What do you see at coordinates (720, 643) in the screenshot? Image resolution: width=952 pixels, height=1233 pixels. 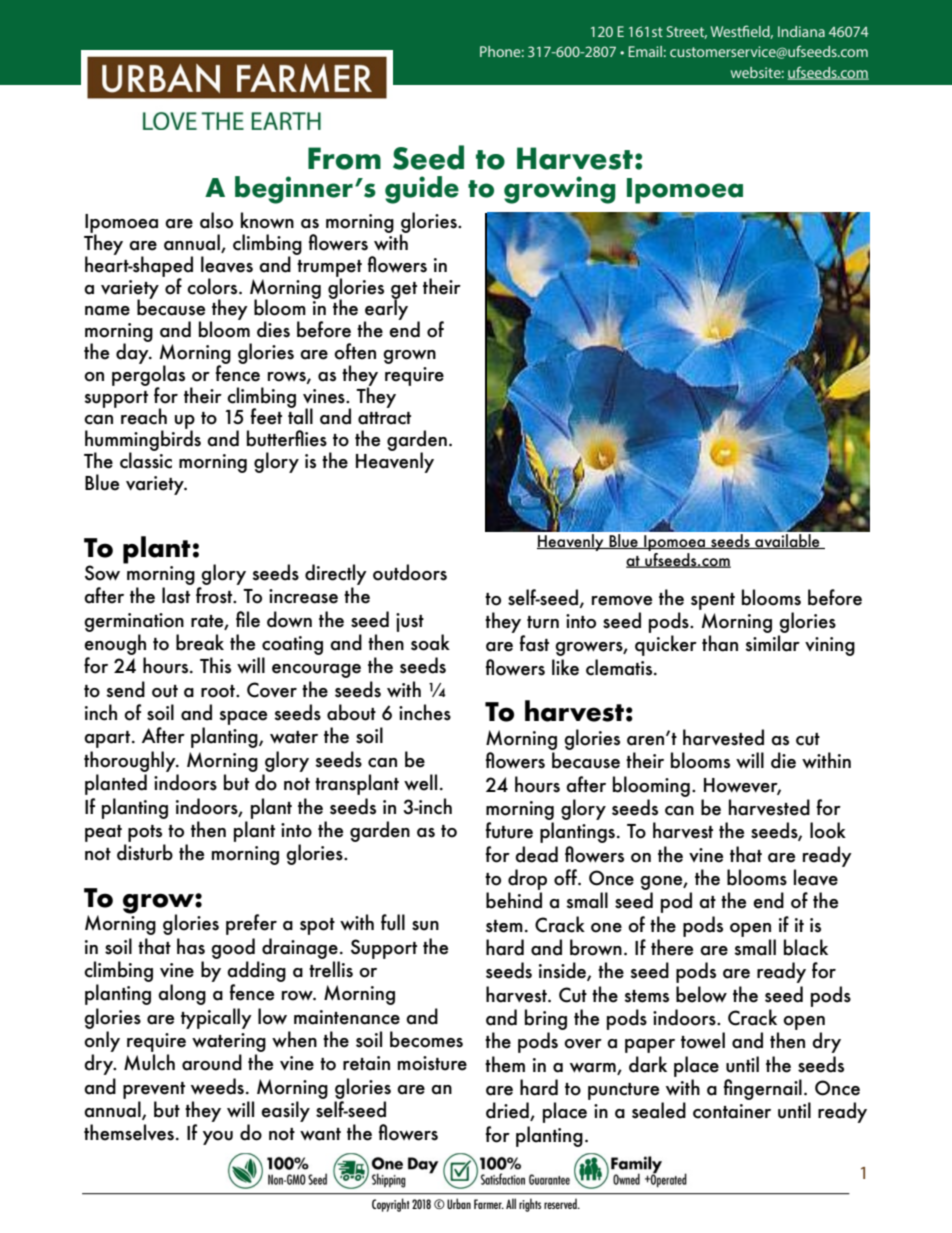 I see `than` at bounding box center [720, 643].
